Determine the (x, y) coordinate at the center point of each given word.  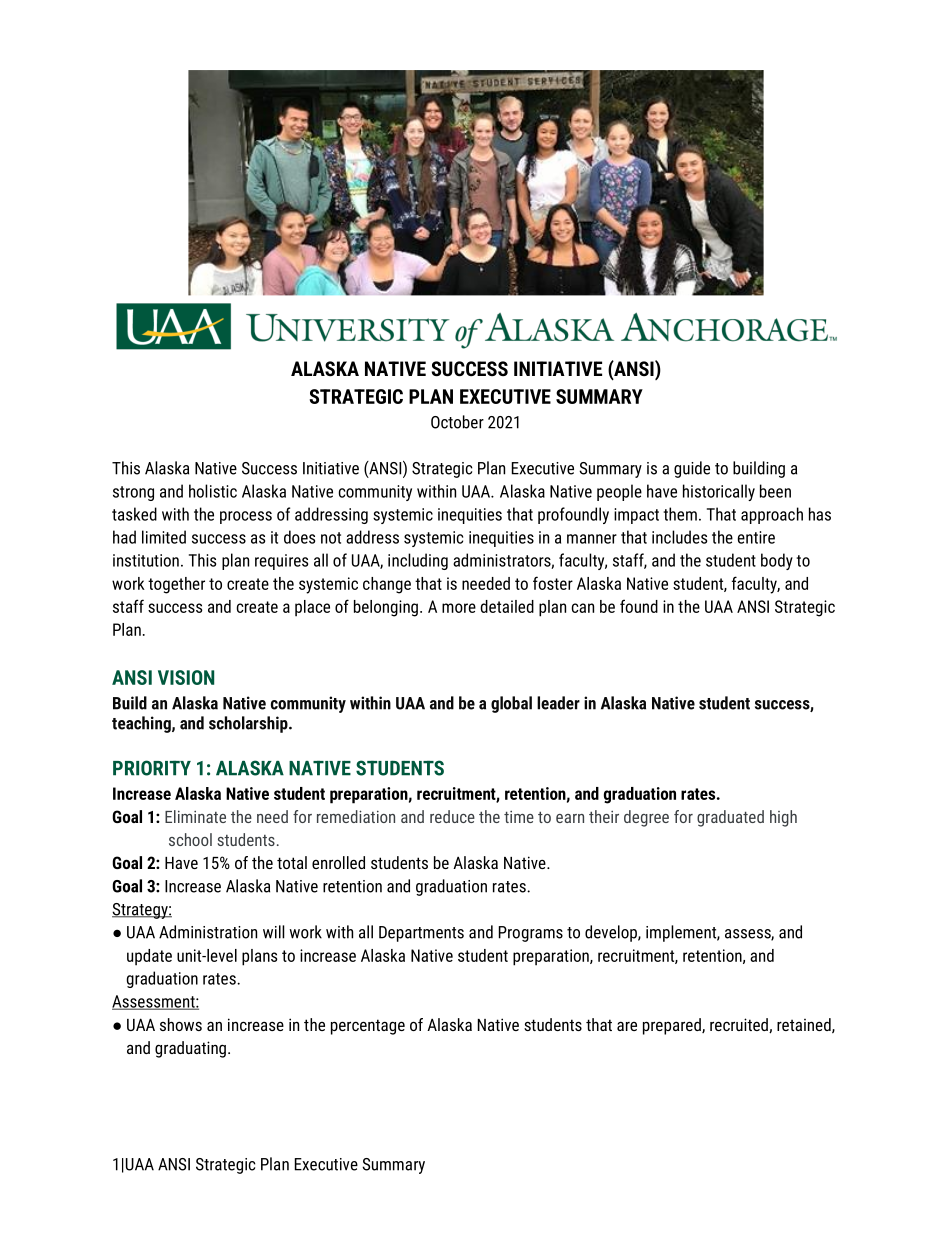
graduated (730, 818)
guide (692, 469)
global (511, 704)
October (457, 422)
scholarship (249, 724)
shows (181, 1024)
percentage (368, 1027)
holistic (213, 491)
